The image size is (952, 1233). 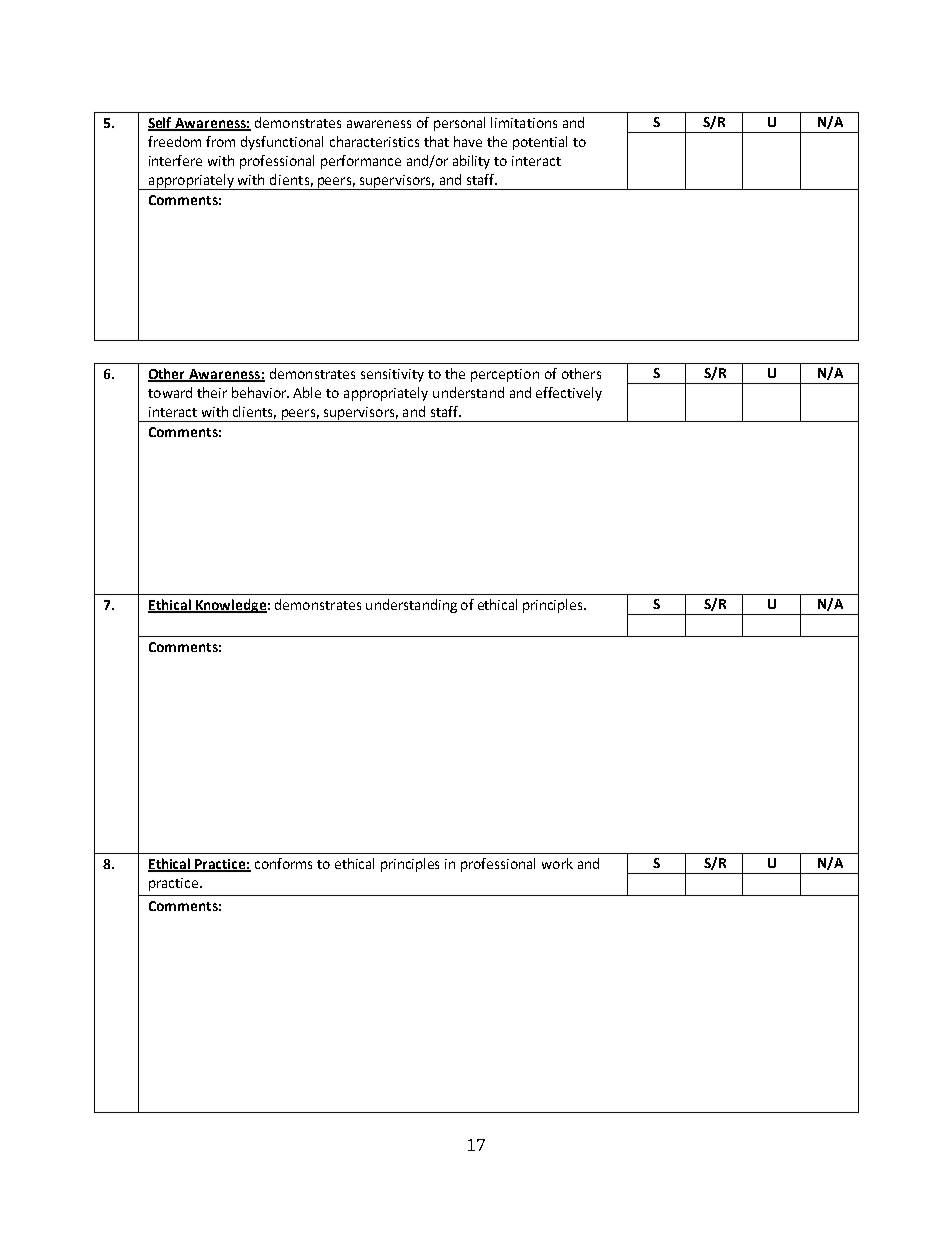 What do you see at coordinates (540, 143) in the page?
I see `potential` at bounding box center [540, 143].
